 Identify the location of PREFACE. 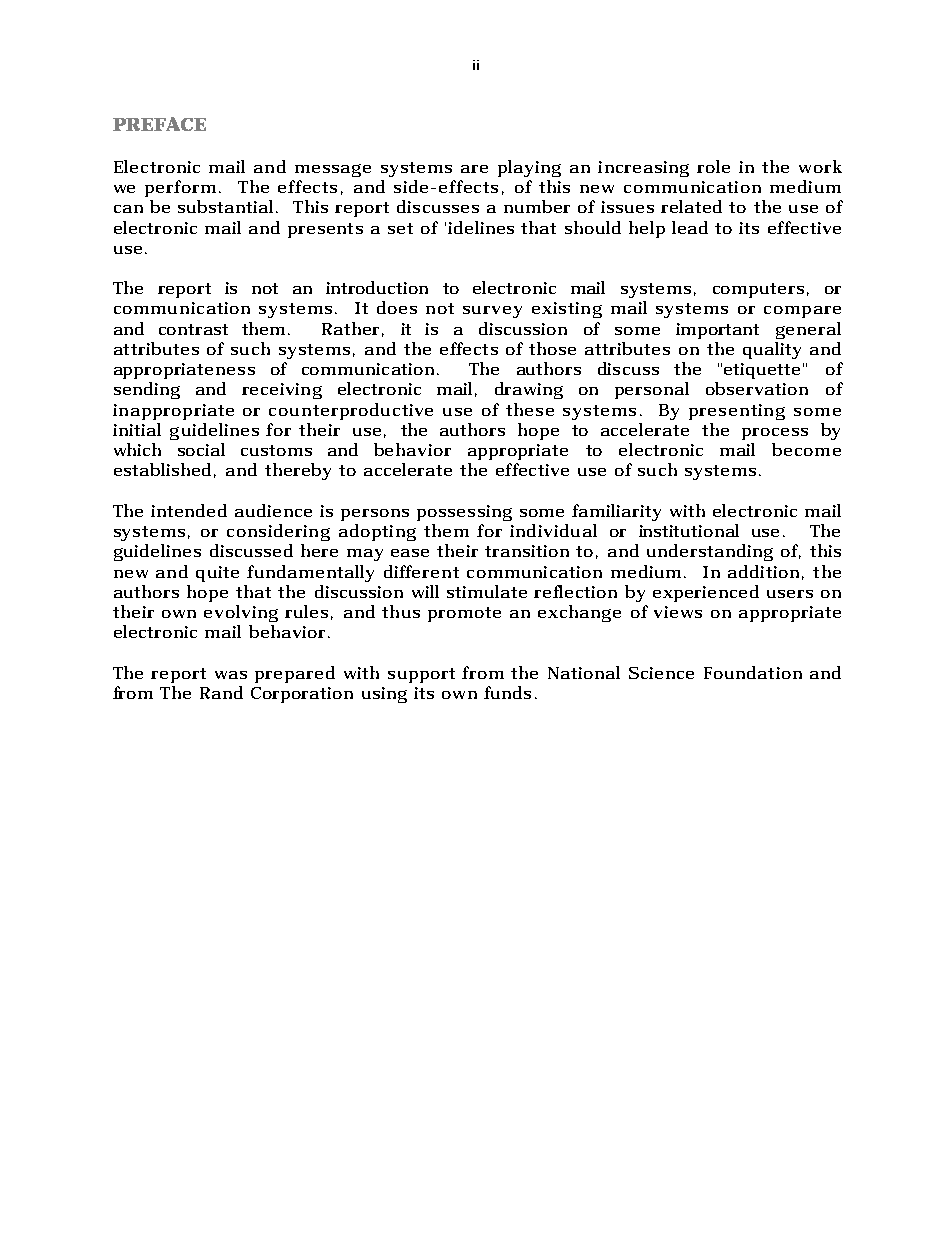
(159, 124).
